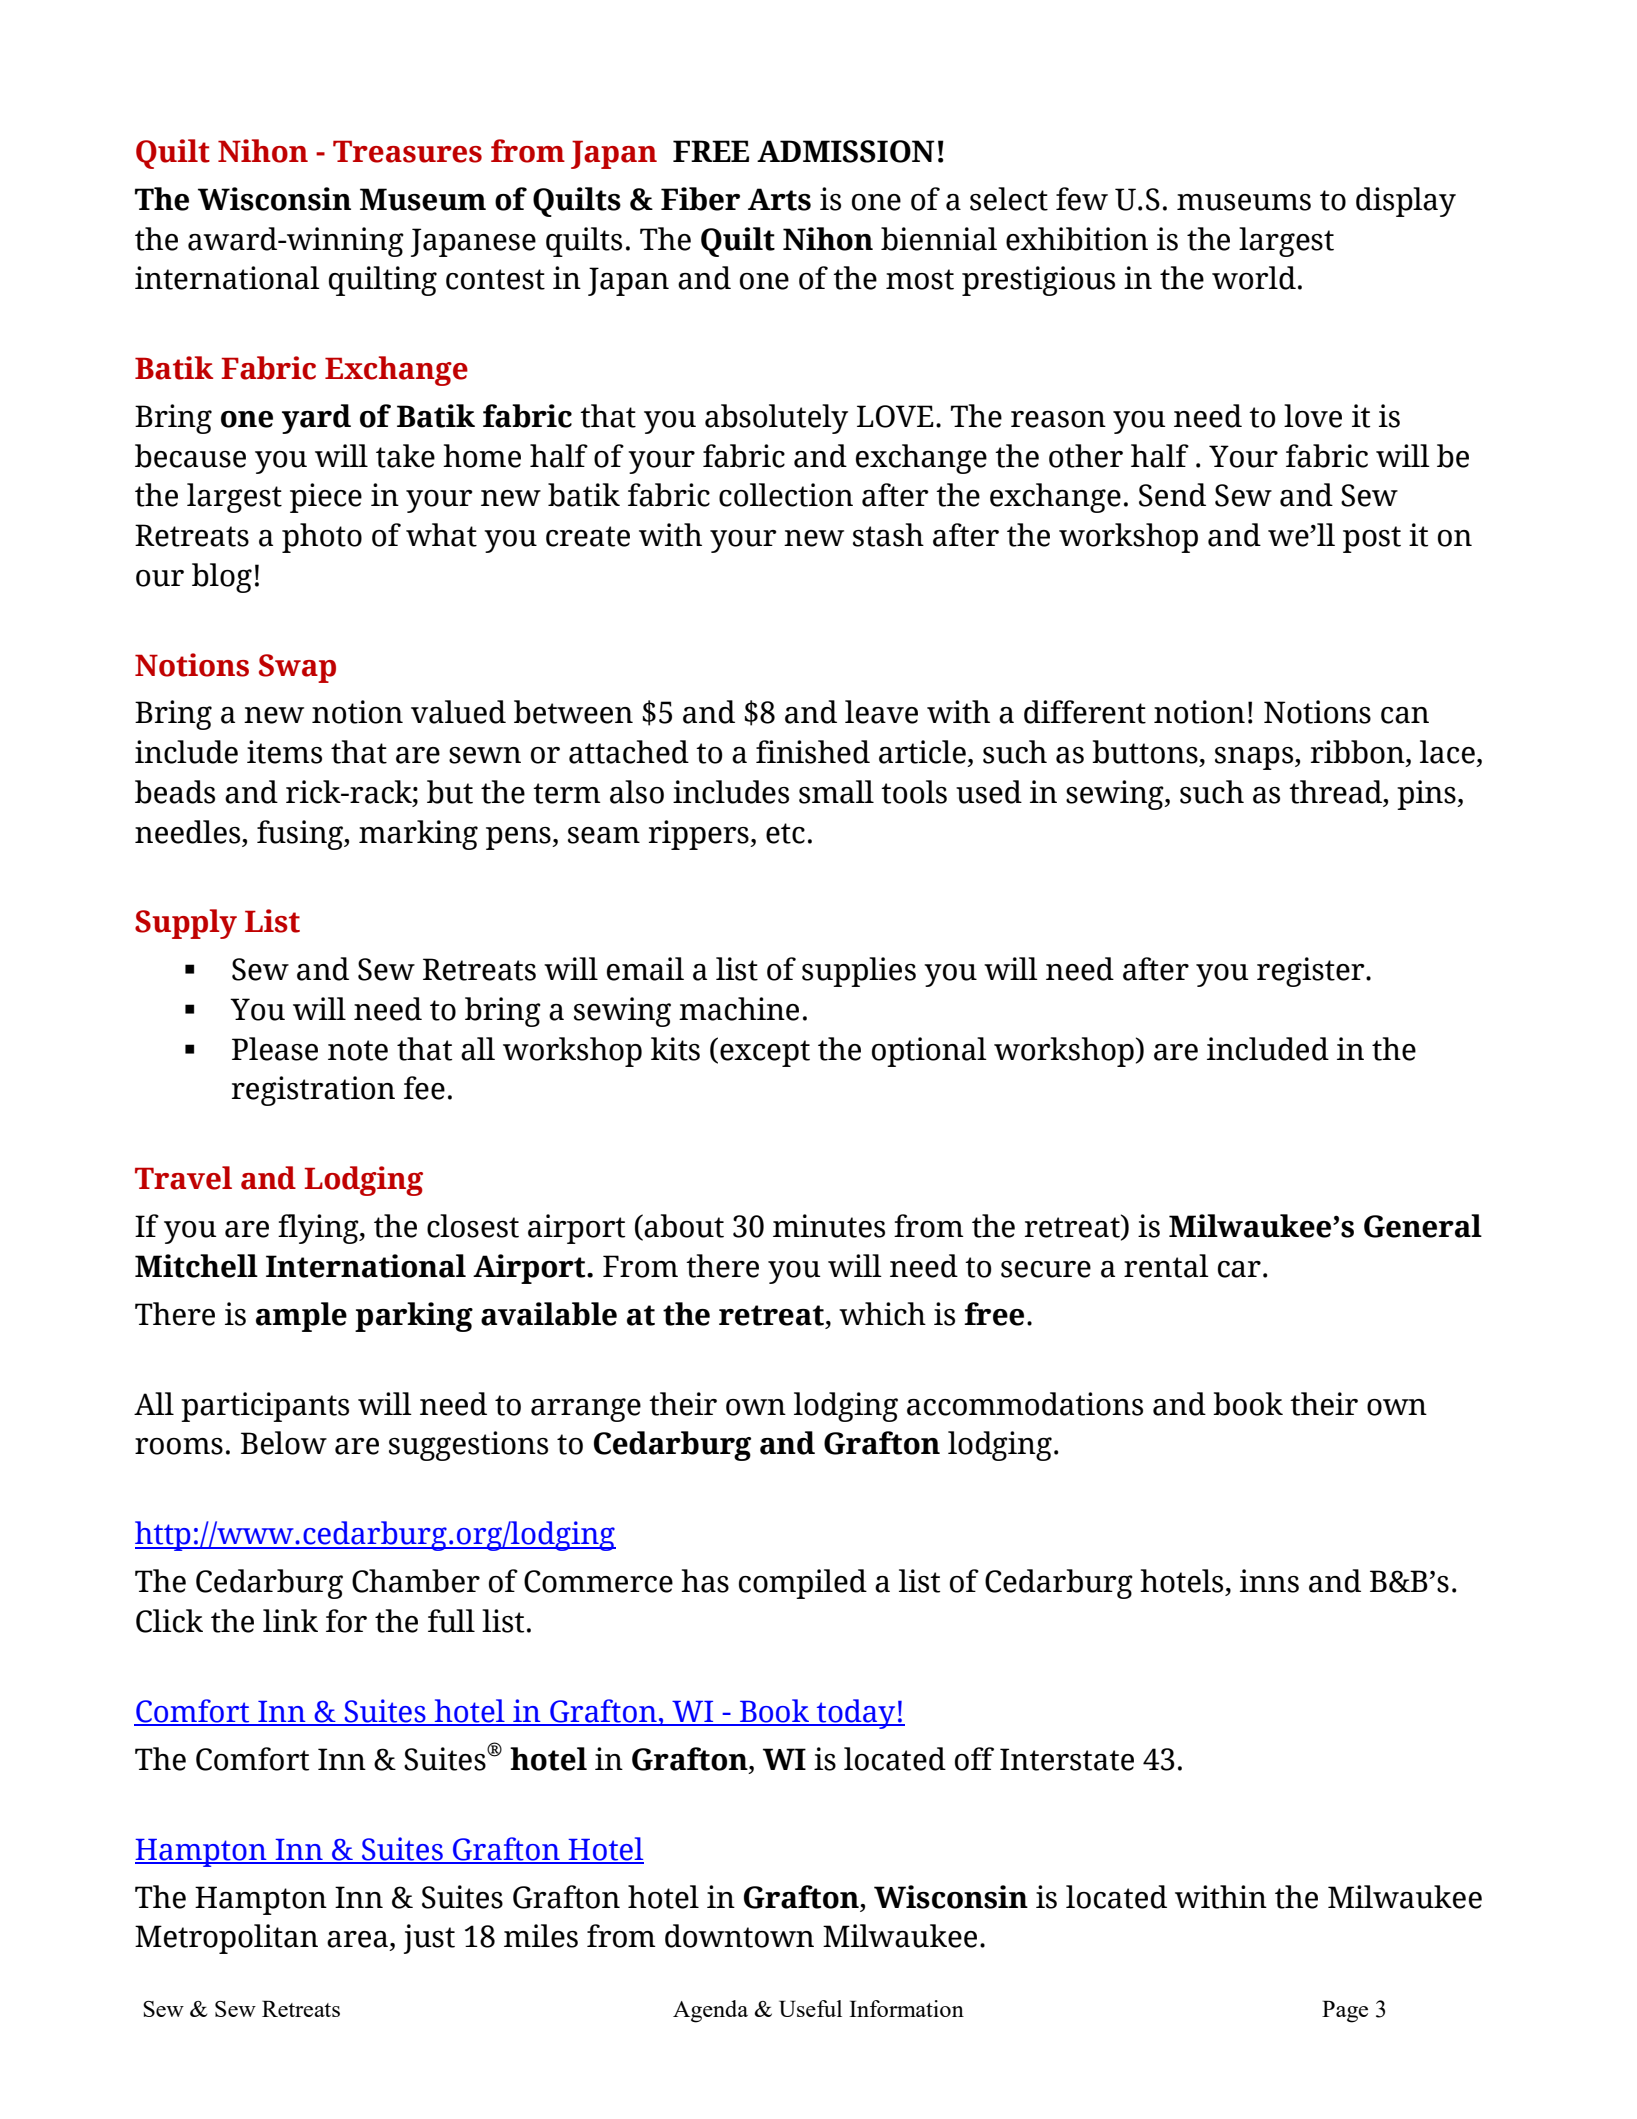 This screenshot has width=1637, height=2119. What do you see at coordinates (1345, 2011) in the screenshot?
I see `Page` at bounding box center [1345, 2011].
